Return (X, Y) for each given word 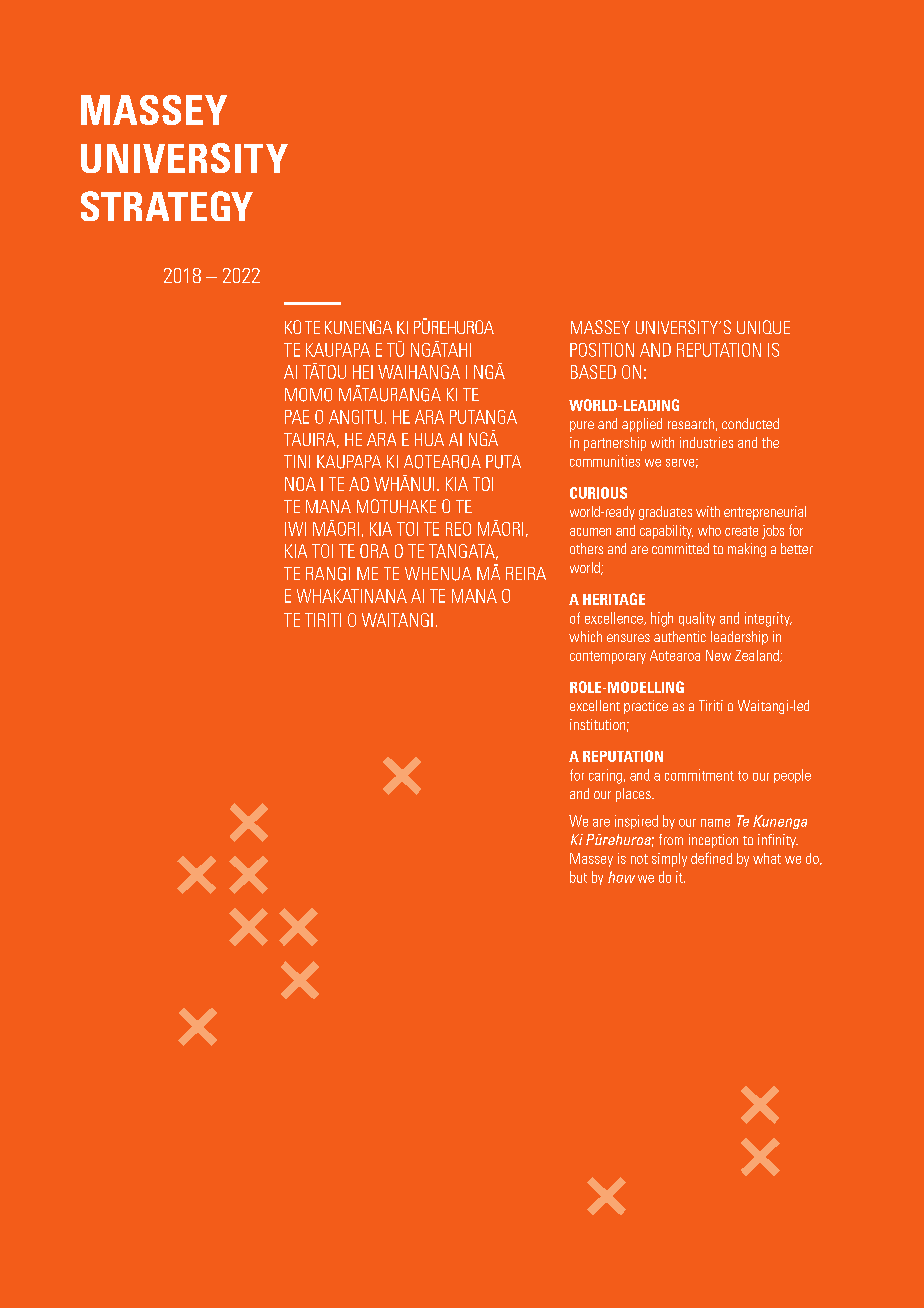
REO (458, 529)
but (578, 877)
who (709, 530)
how (621, 877)
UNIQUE (763, 327)
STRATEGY (167, 206)
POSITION (602, 350)
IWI (295, 529)
